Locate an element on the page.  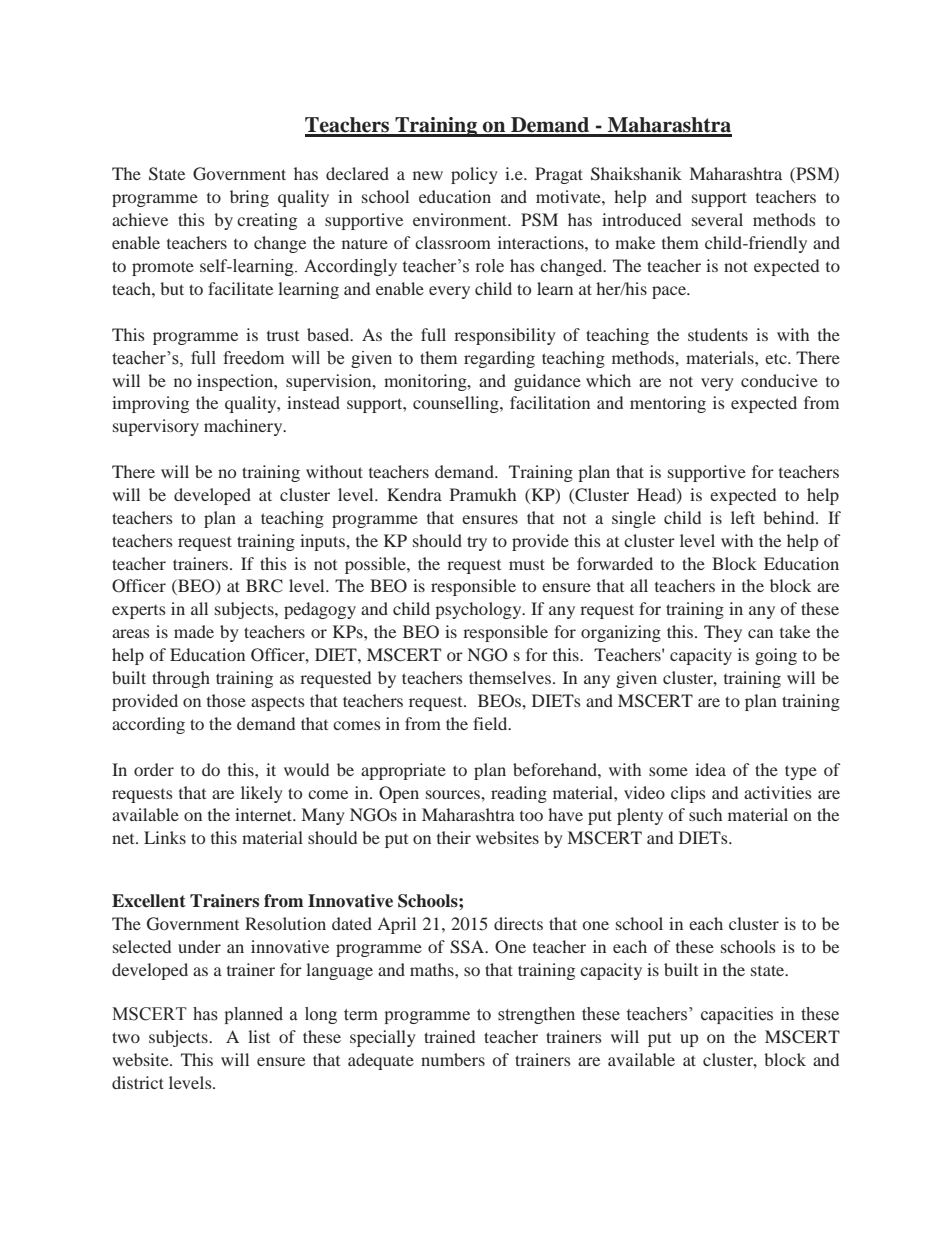
idea is located at coordinates (710, 769).
